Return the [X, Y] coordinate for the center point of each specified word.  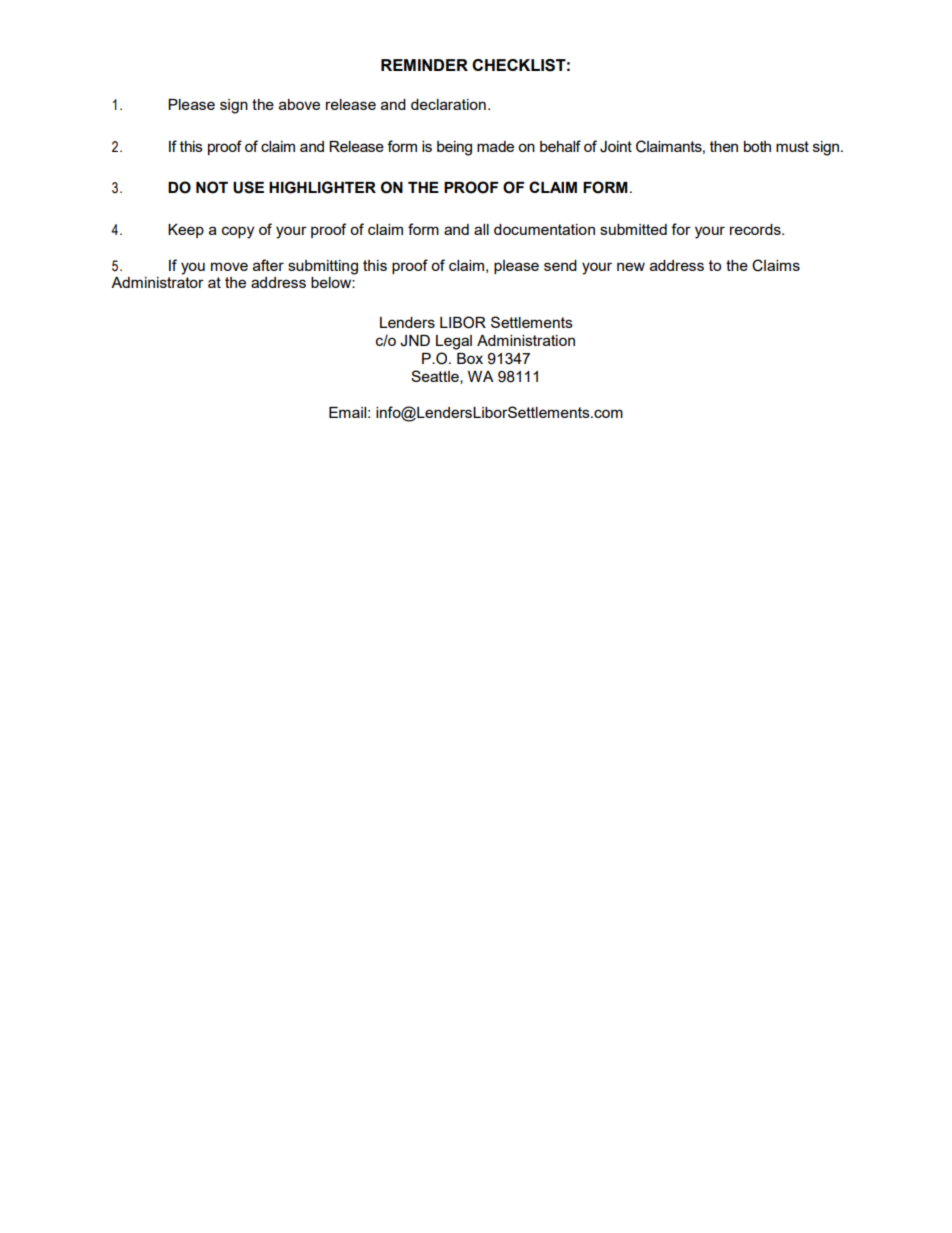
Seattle [436, 377]
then [724, 146]
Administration [526, 340]
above [299, 104]
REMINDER [424, 65]
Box [470, 358]
